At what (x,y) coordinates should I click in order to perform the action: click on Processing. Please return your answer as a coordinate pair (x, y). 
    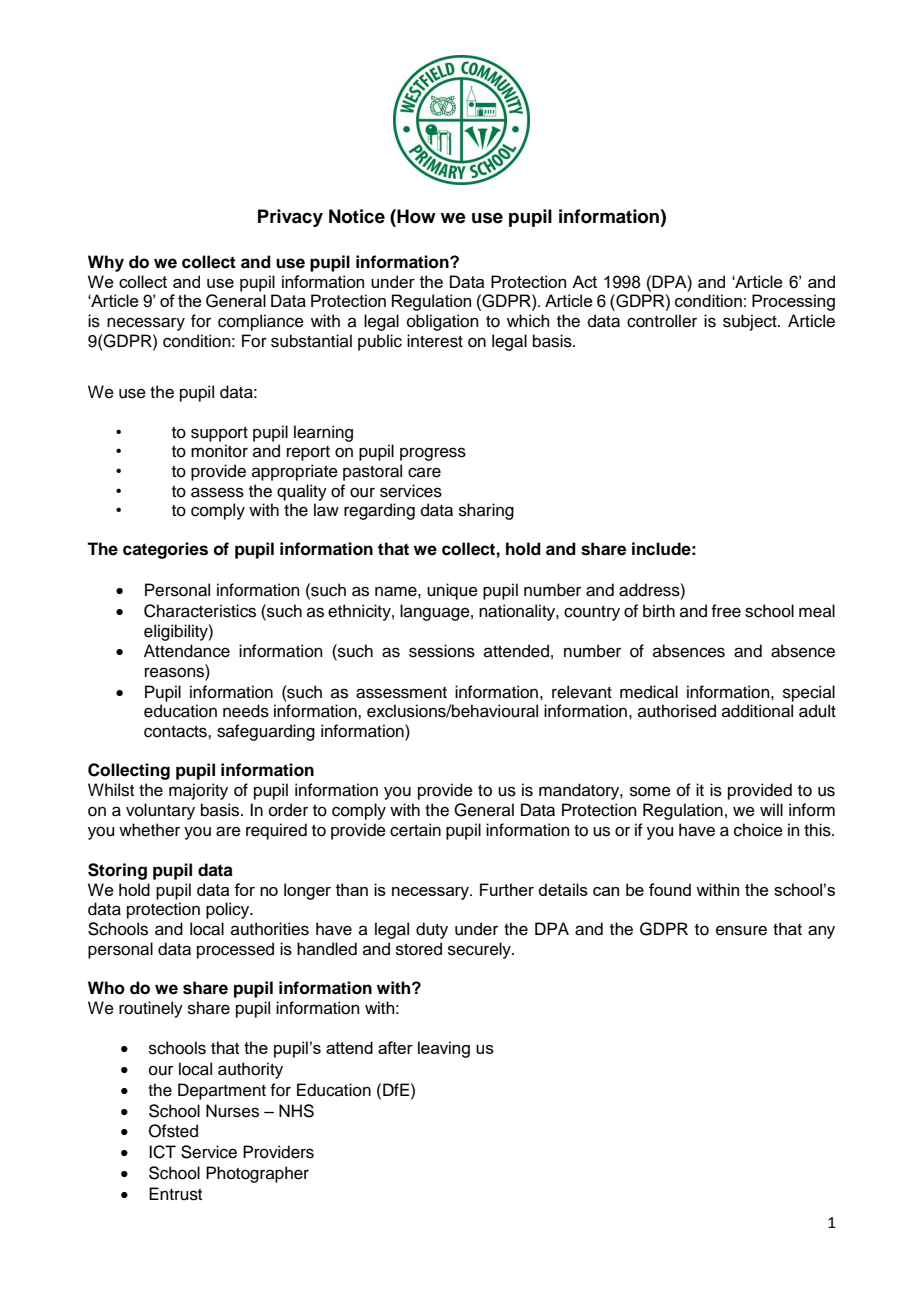
    Looking at the image, I should click on (793, 302).
